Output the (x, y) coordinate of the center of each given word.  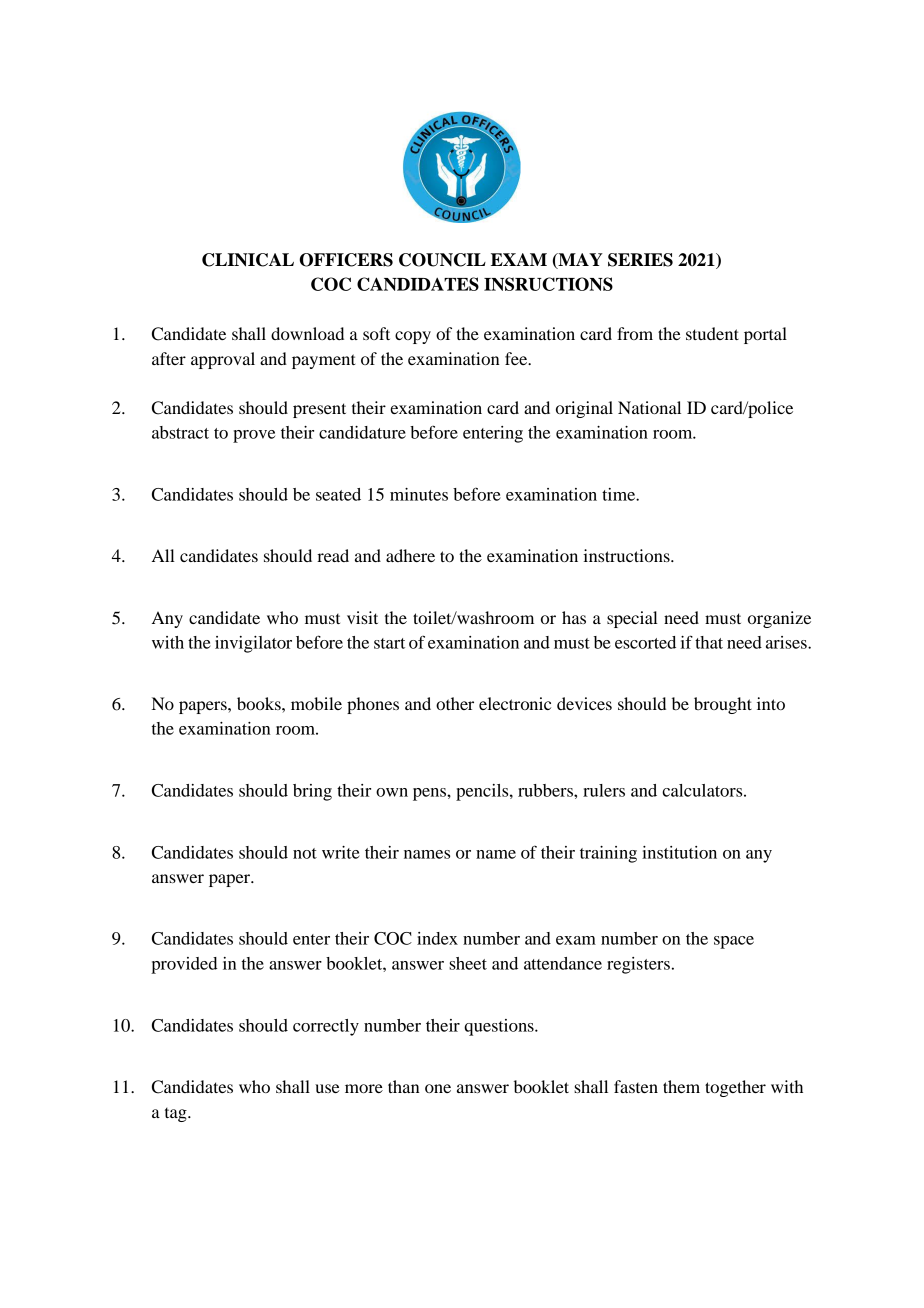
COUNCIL (442, 260)
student (712, 333)
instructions (627, 555)
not (305, 853)
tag (177, 1115)
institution (679, 852)
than (404, 1086)
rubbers (546, 790)
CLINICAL (248, 260)
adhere (410, 555)
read (333, 555)
